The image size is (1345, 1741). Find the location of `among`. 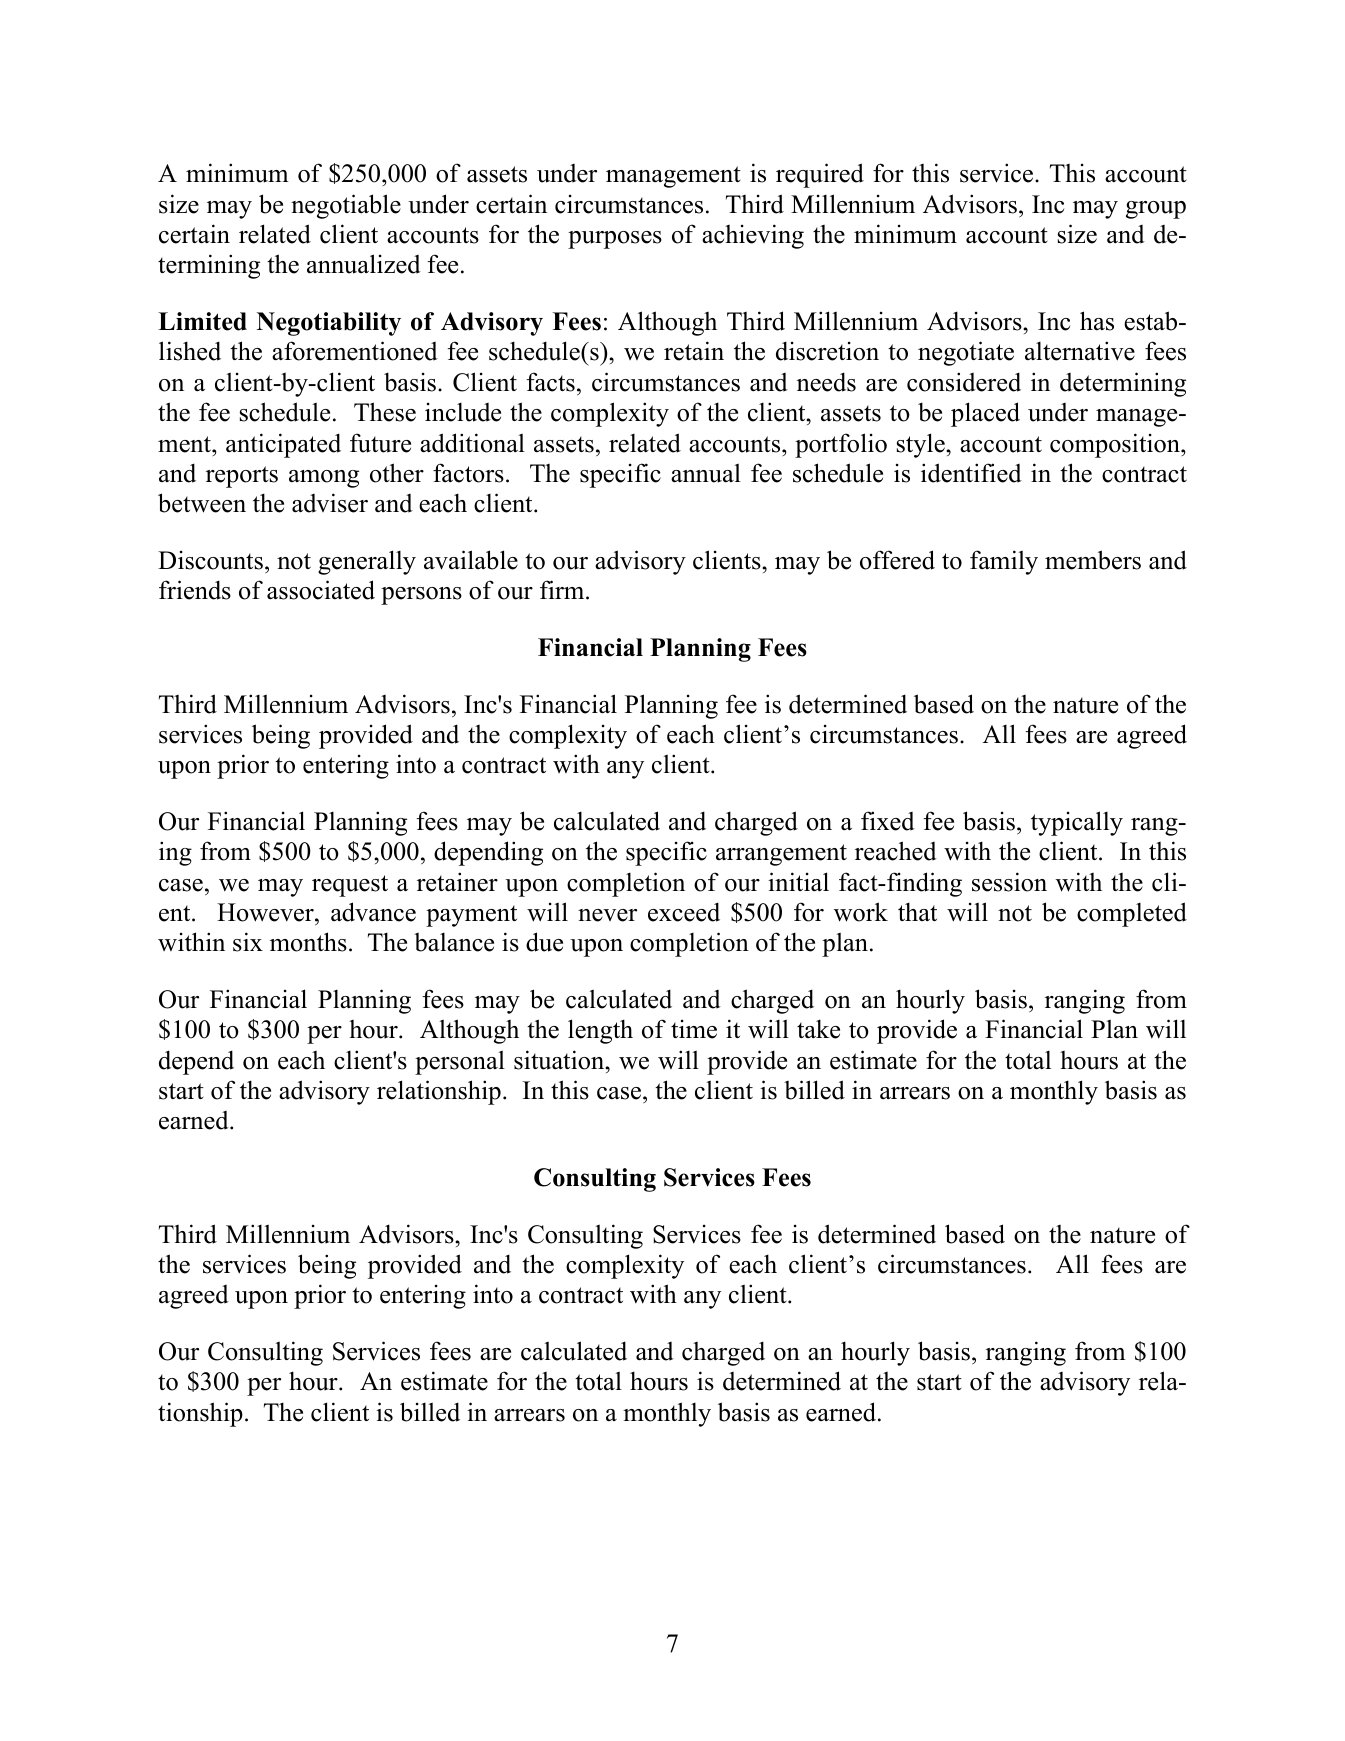

among is located at coordinates (324, 479).
